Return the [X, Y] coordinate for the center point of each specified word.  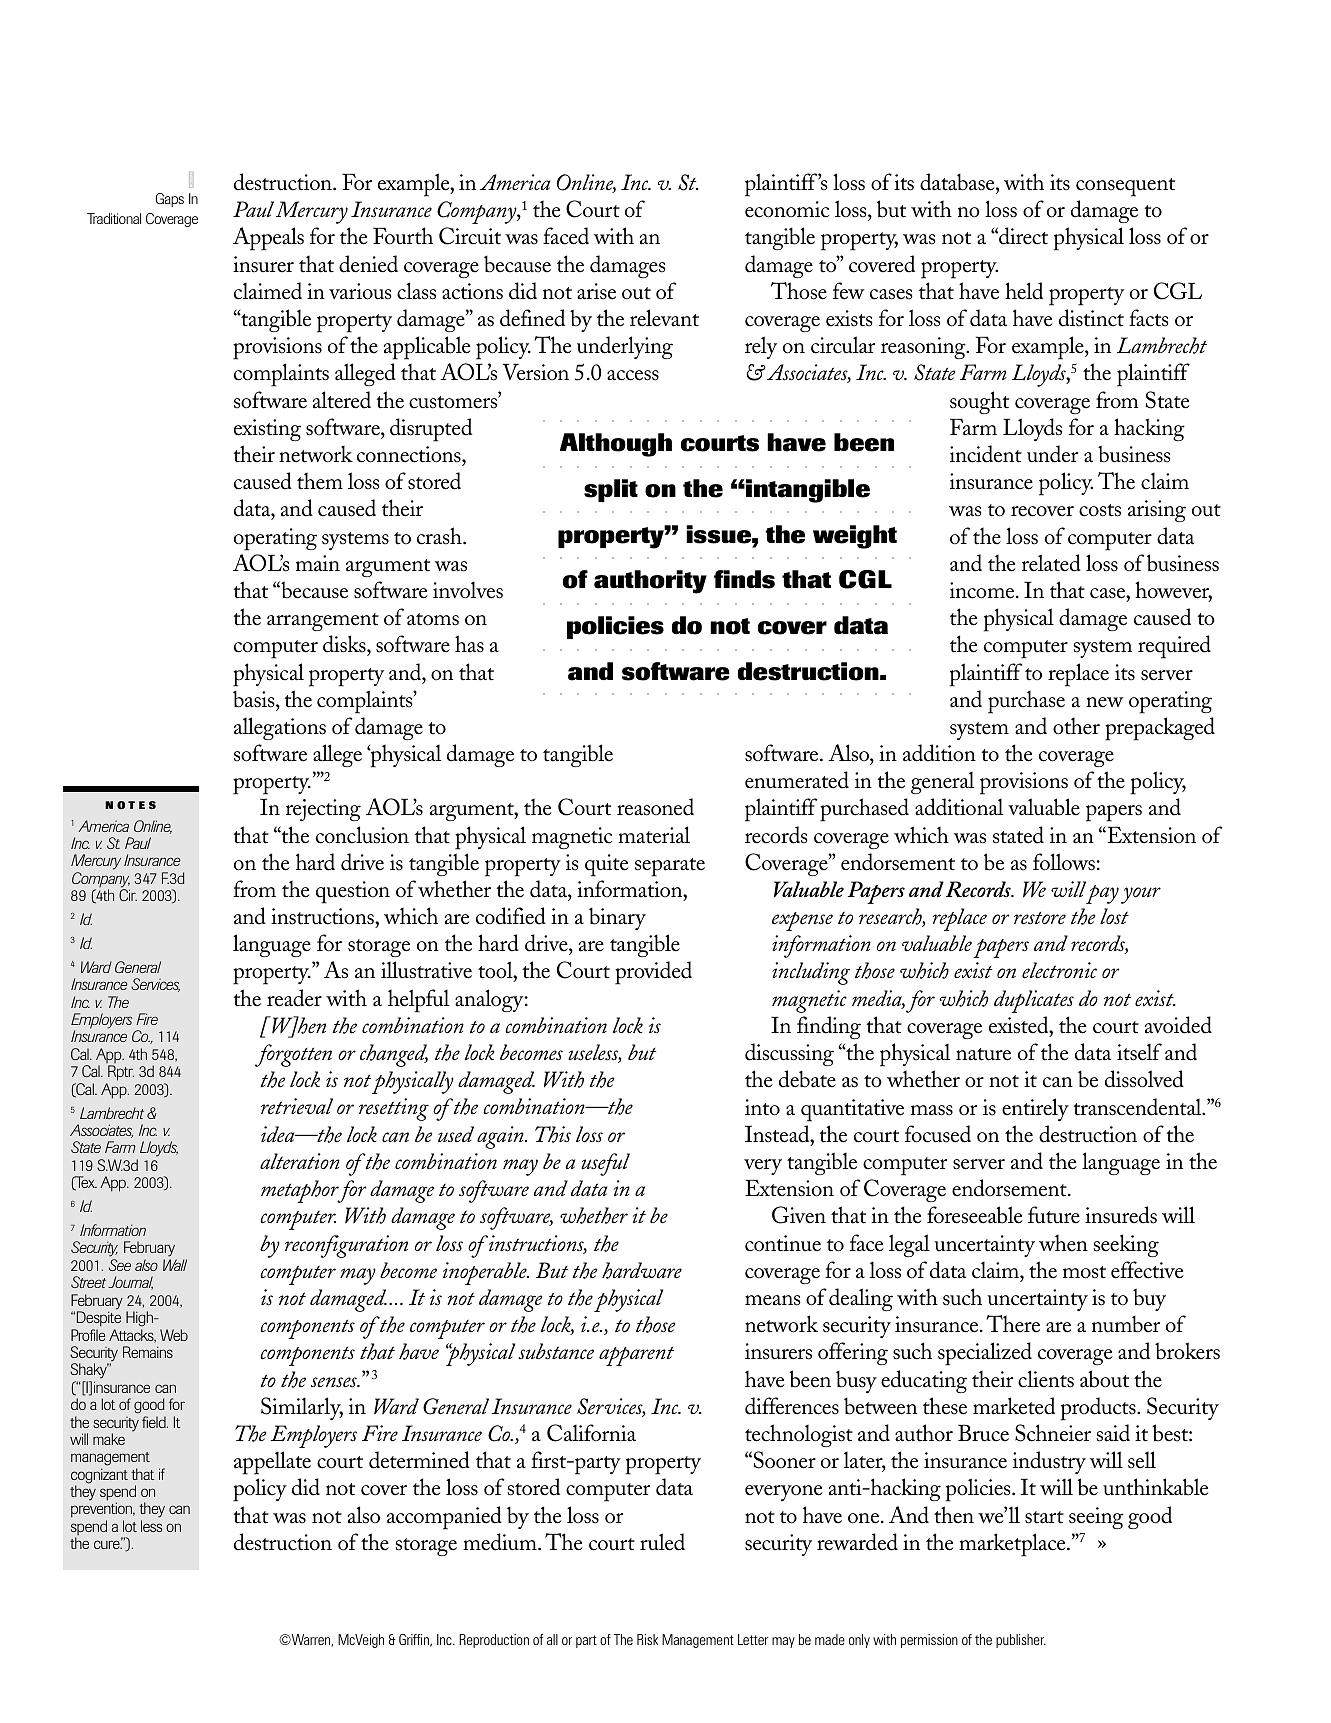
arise [596, 291]
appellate [272, 1463]
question [353, 892]
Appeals [268, 239]
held [1024, 291]
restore [1040, 918]
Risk [647, 1639]
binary [617, 918]
